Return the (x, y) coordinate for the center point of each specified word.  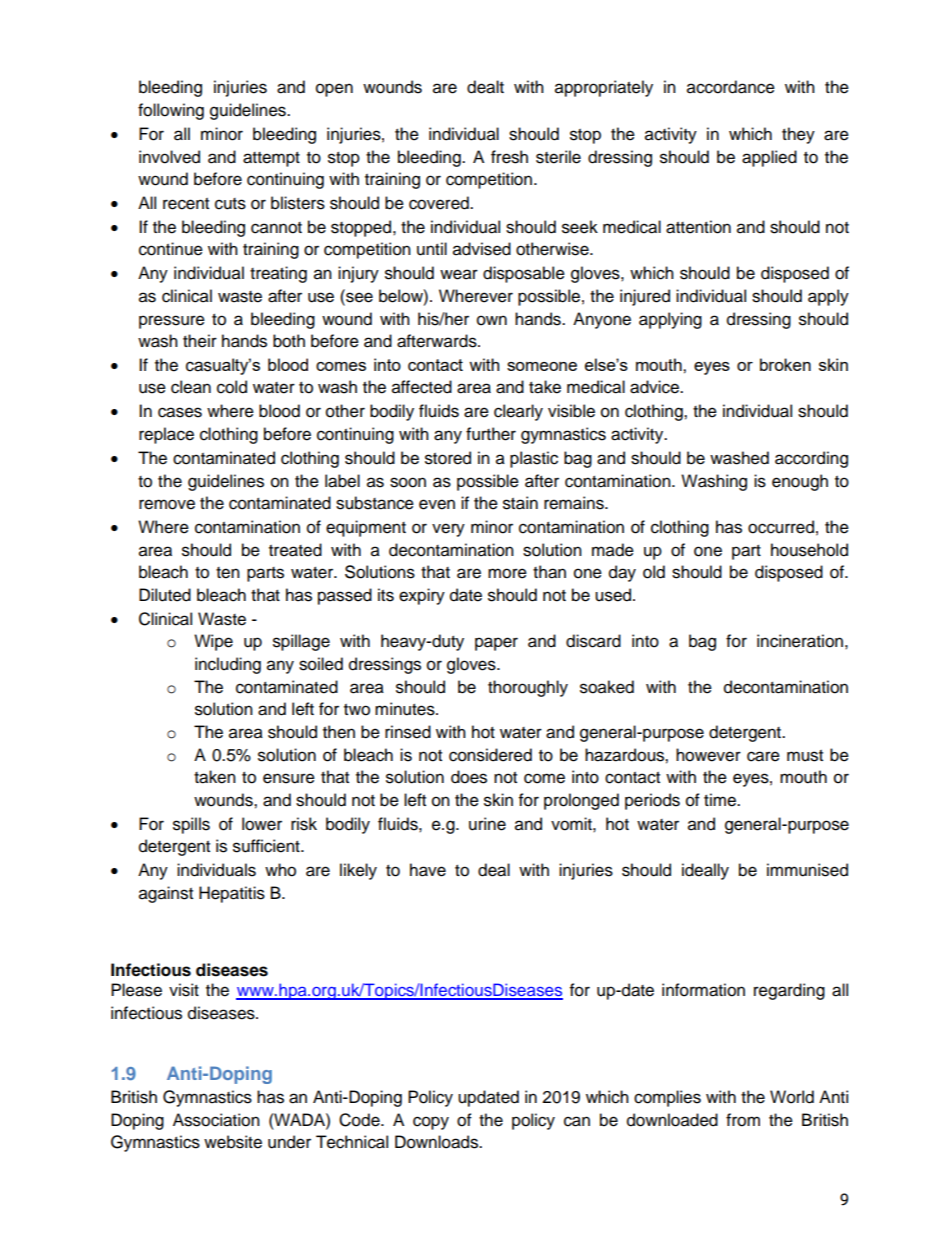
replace (166, 435)
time (721, 800)
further (491, 434)
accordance (731, 87)
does (469, 777)
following (171, 111)
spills (191, 825)
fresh (509, 157)
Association (216, 1120)
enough (800, 482)
